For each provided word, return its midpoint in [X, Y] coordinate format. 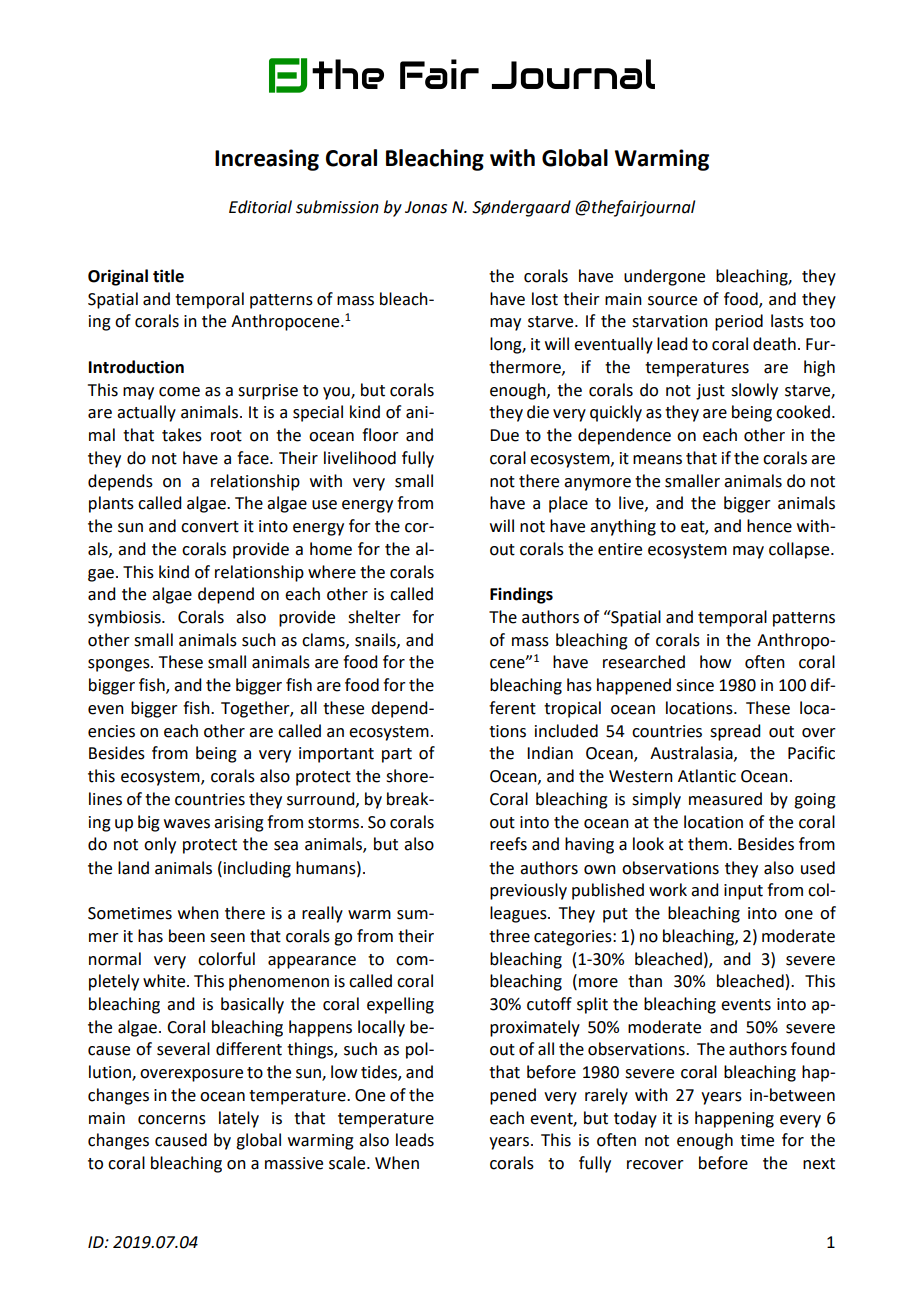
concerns [172, 1120]
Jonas [426, 207]
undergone [664, 277]
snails [376, 640]
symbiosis [125, 618]
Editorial [260, 207]
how [715, 662]
